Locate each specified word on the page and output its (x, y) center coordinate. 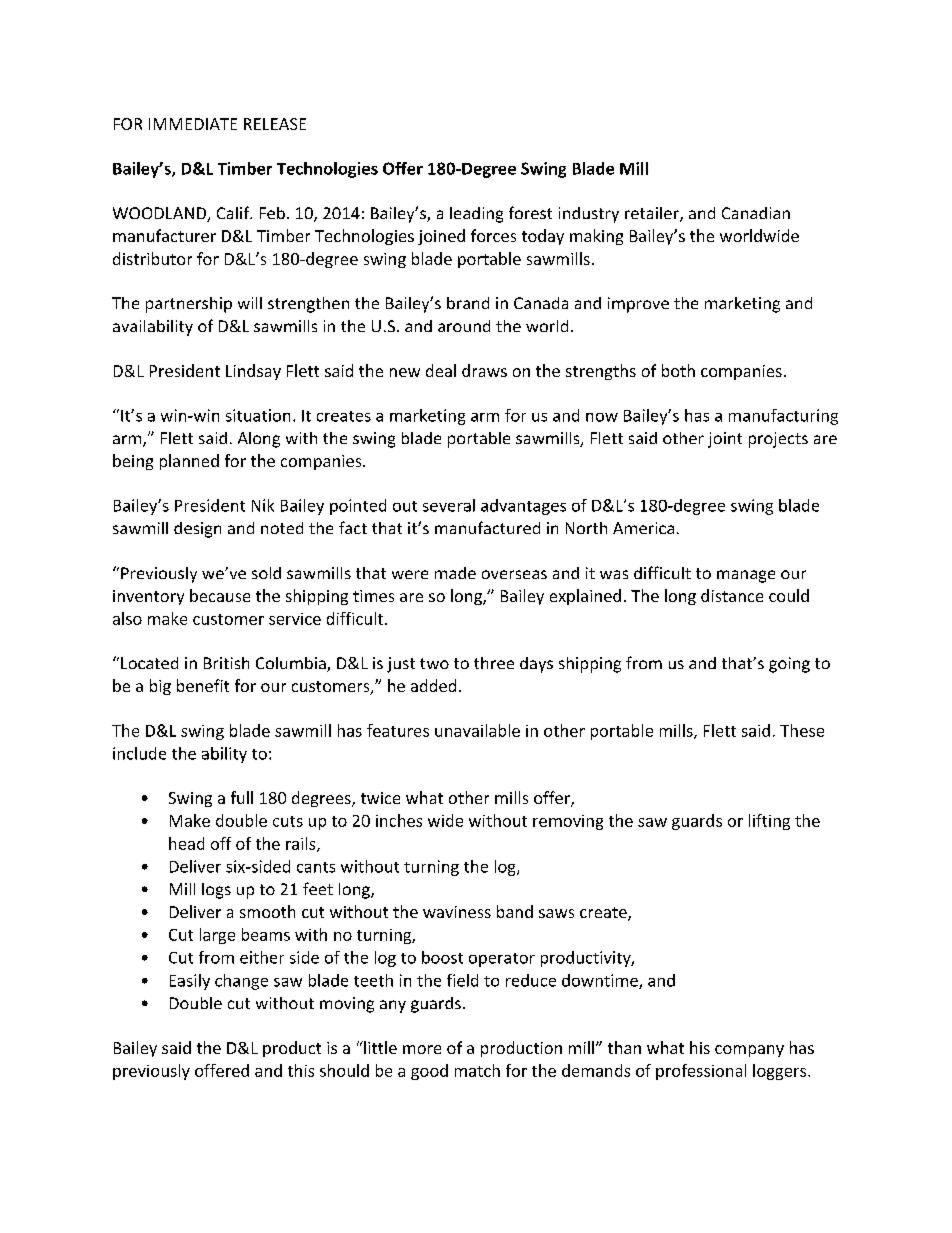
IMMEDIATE (193, 124)
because (220, 595)
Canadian (756, 213)
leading (476, 215)
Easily (190, 982)
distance (732, 595)
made (455, 573)
